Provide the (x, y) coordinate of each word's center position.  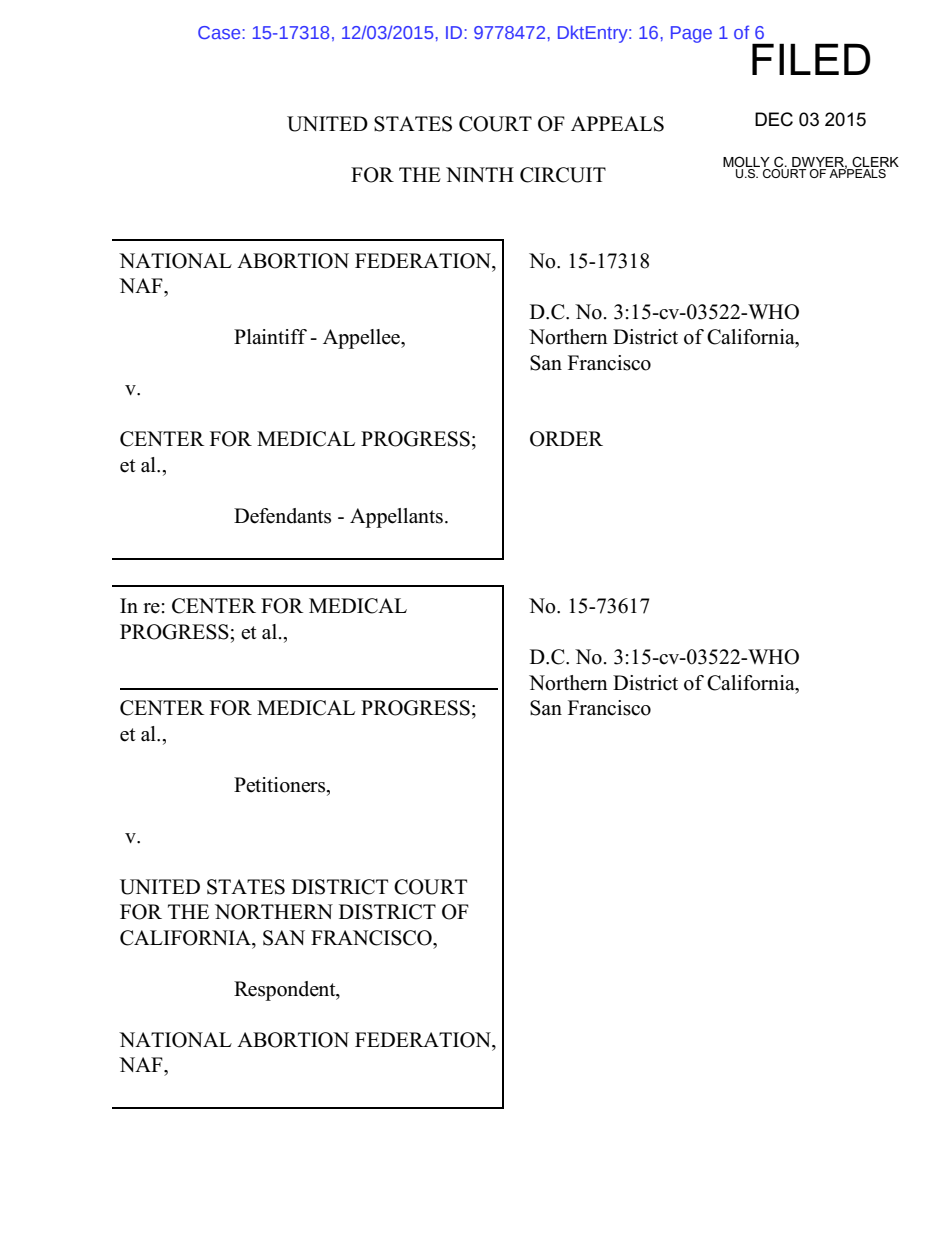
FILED (811, 59)
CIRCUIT (563, 175)
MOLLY (746, 161)
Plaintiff (270, 336)
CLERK (875, 162)
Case (220, 32)
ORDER (566, 439)
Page (691, 34)
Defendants (282, 516)
